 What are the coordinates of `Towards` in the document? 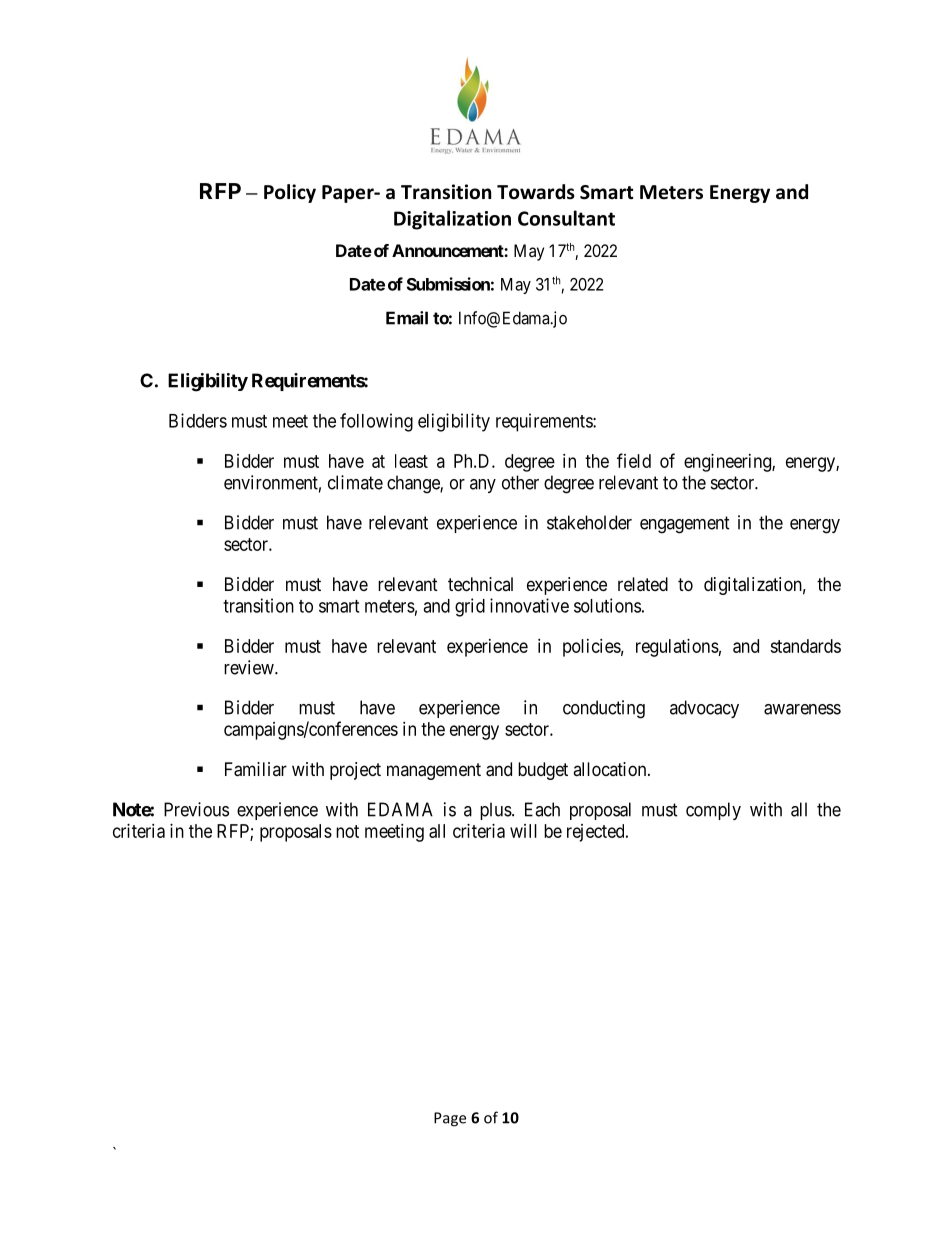 It's located at (536, 192).
